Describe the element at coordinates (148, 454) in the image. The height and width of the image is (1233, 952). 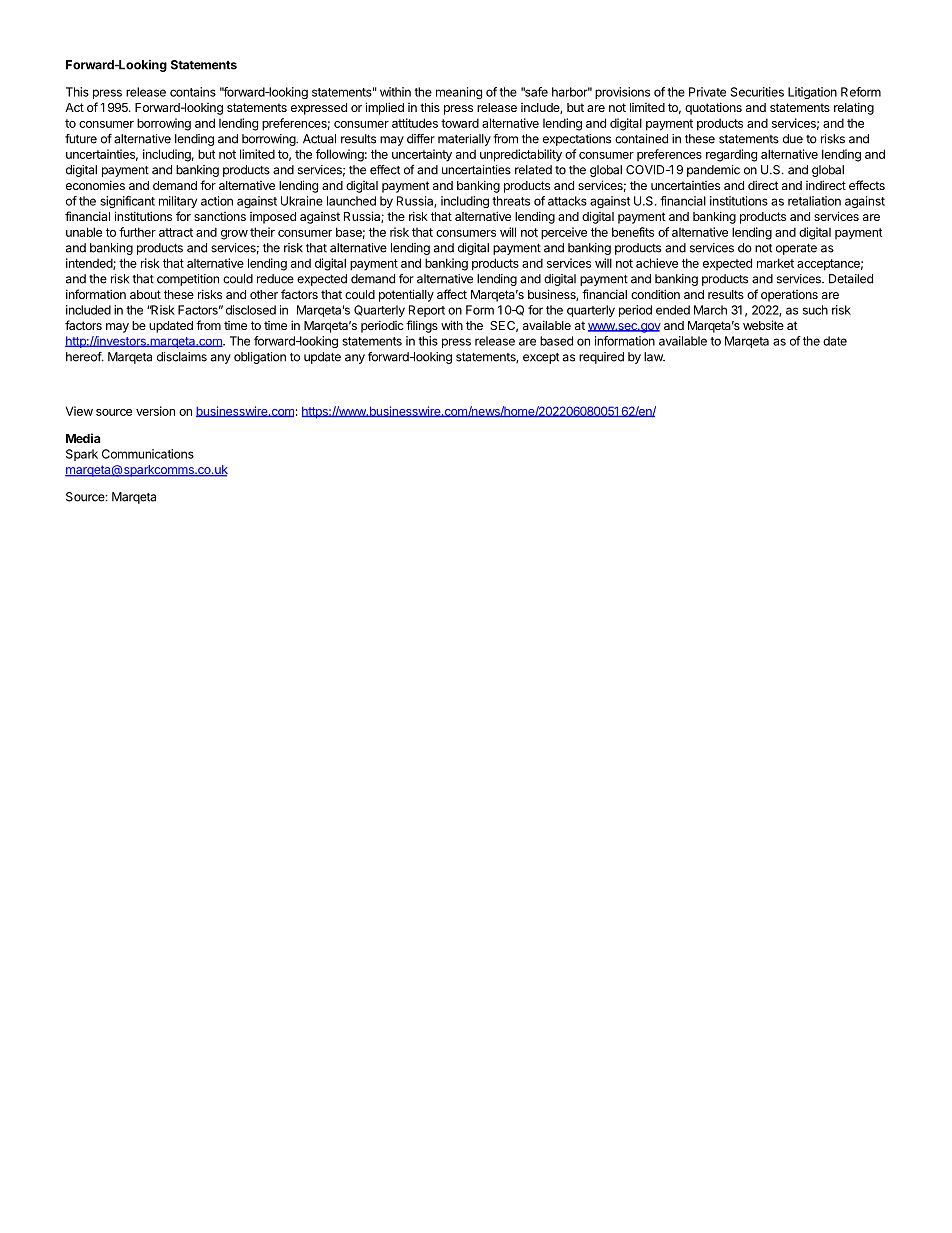
I see `Communications` at that location.
